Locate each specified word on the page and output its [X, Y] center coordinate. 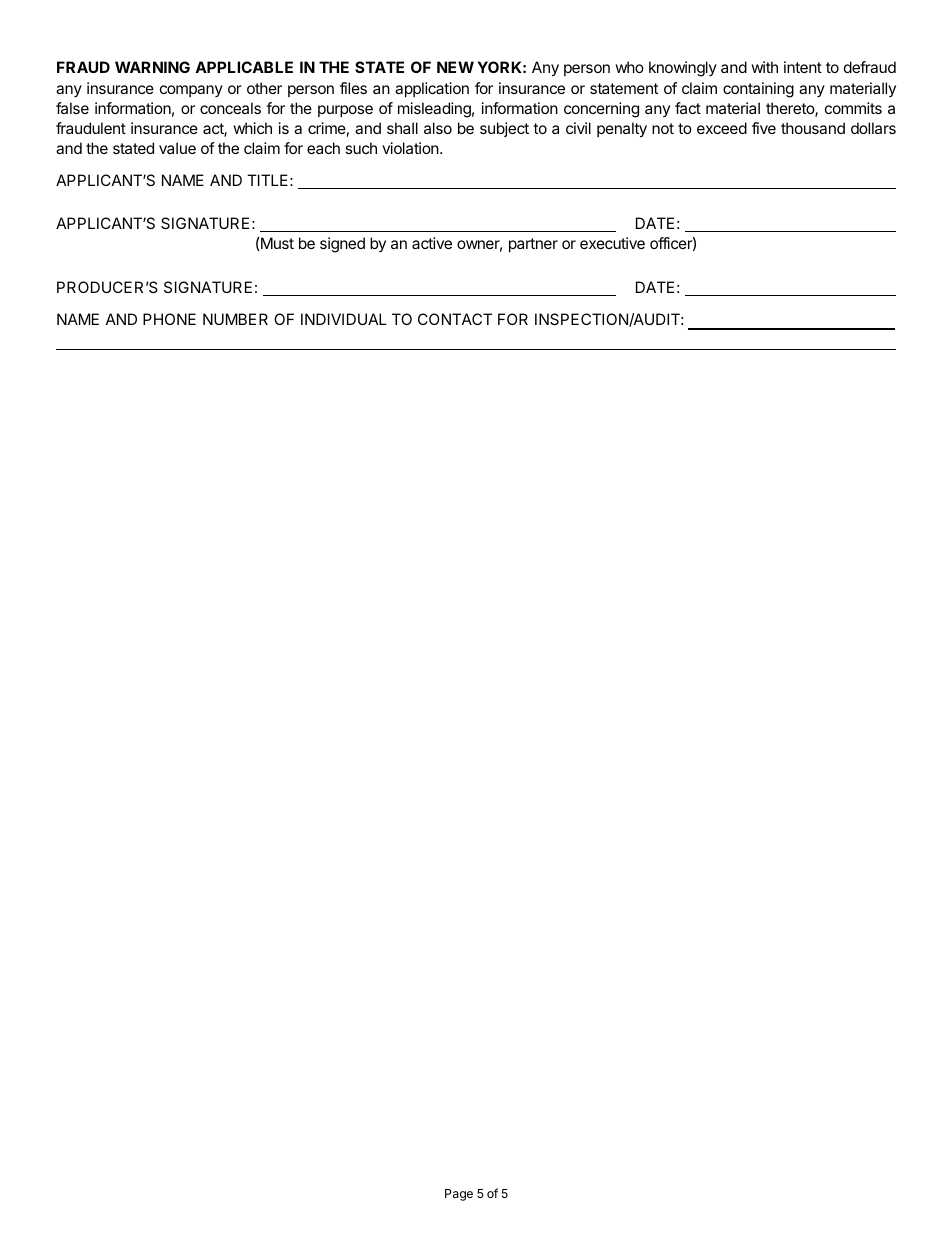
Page [459, 1195]
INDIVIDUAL [344, 319]
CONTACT [455, 319]
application [432, 89]
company [191, 91]
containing [758, 90]
